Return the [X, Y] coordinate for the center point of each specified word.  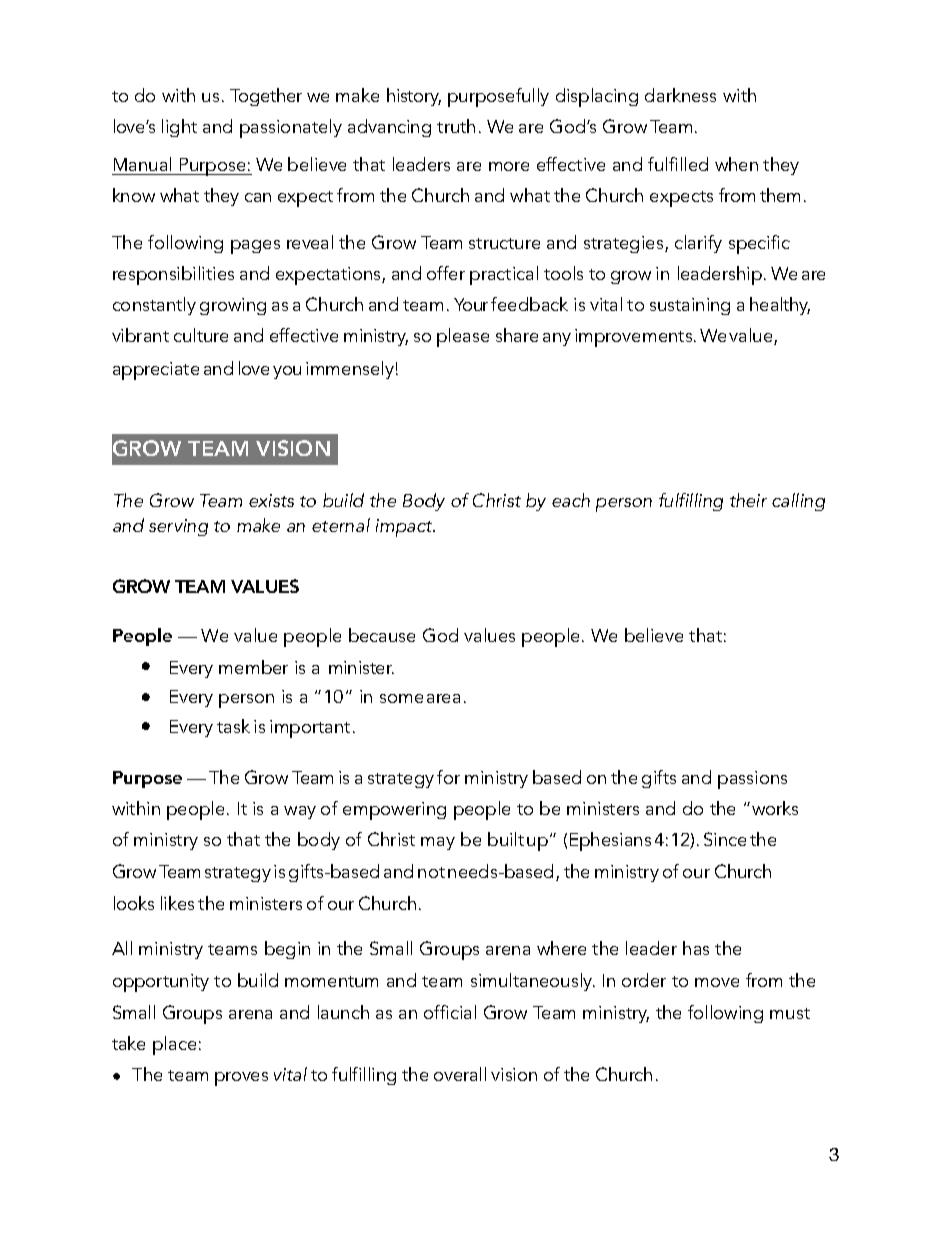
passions [752, 780]
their [748, 500]
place [174, 1045]
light [179, 128]
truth [456, 126]
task [233, 726]
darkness [680, 95]
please [463, 337]
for [448, 777]
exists [271, 500]
